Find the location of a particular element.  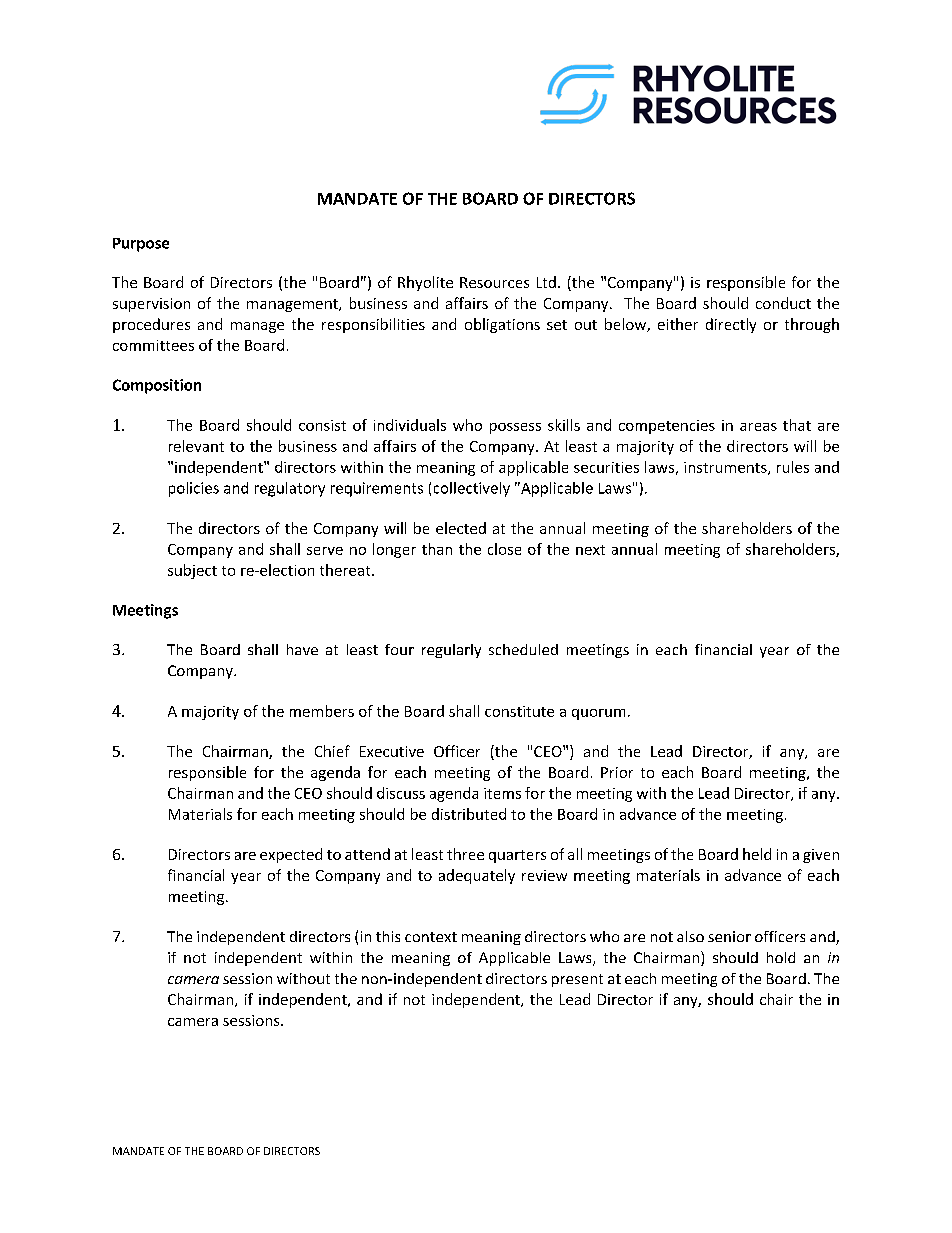

next is located at coordinates (590, 550).
